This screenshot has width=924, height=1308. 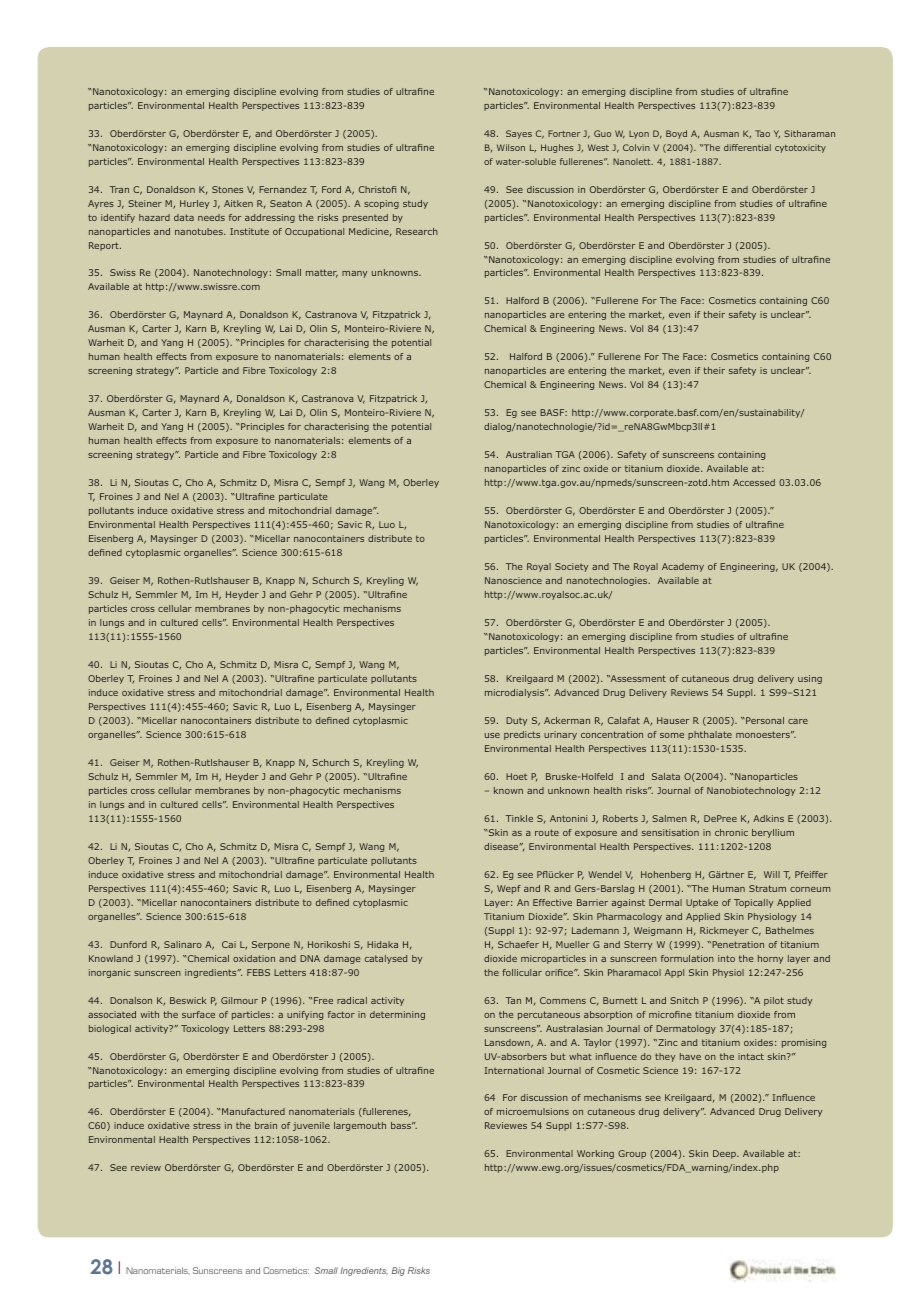 What do you see at coordinates (747, 147) in the screenshot?
I see `differential` at bounding box center [747, 147].
